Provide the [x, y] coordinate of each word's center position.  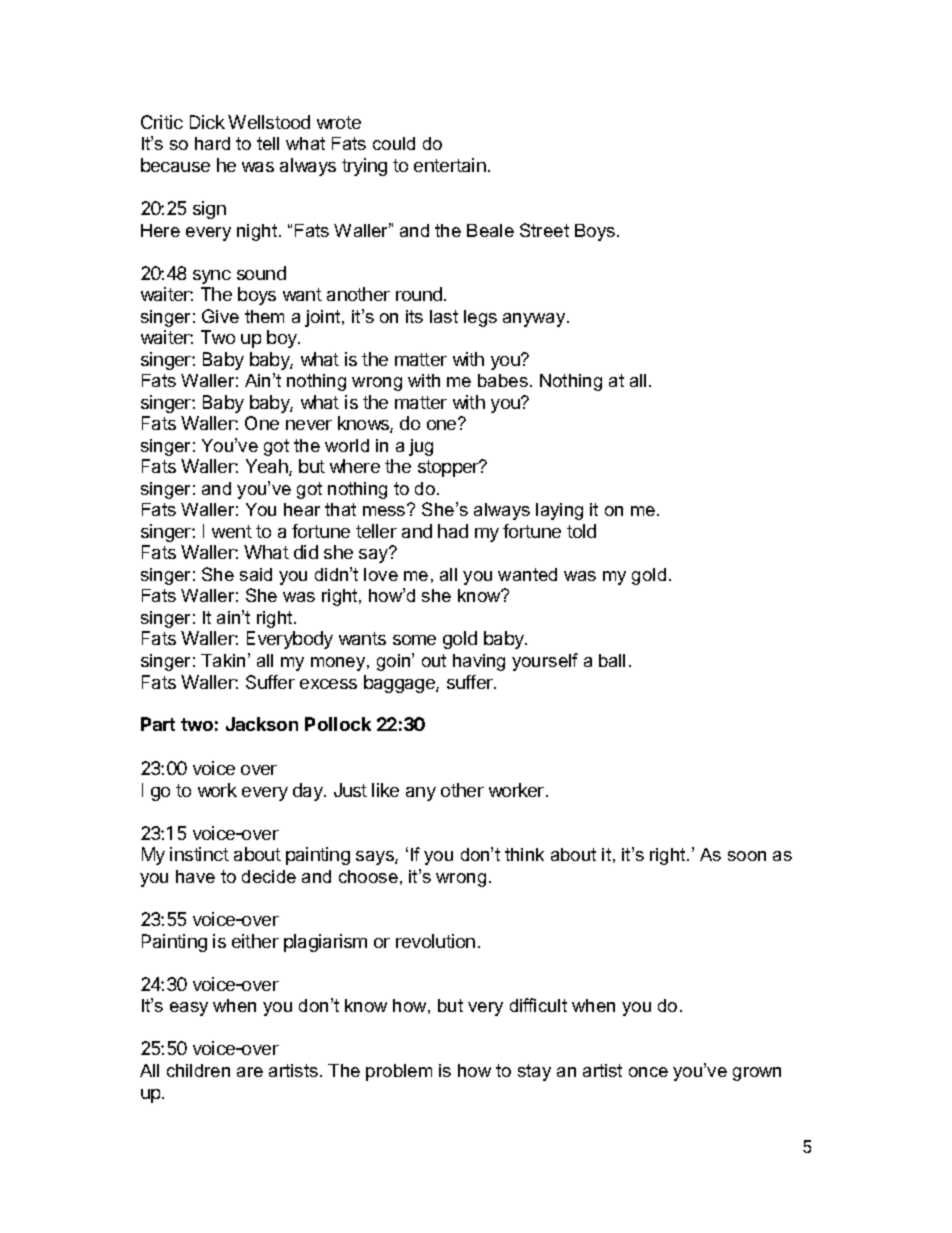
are [250, 1072]
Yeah [268, 467]
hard [212, 143]
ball [612, 660]
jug [421, 447]
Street [544, 230]
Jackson [262, 724]
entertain [450, 165]
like [385, 790]
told [581, 531]
